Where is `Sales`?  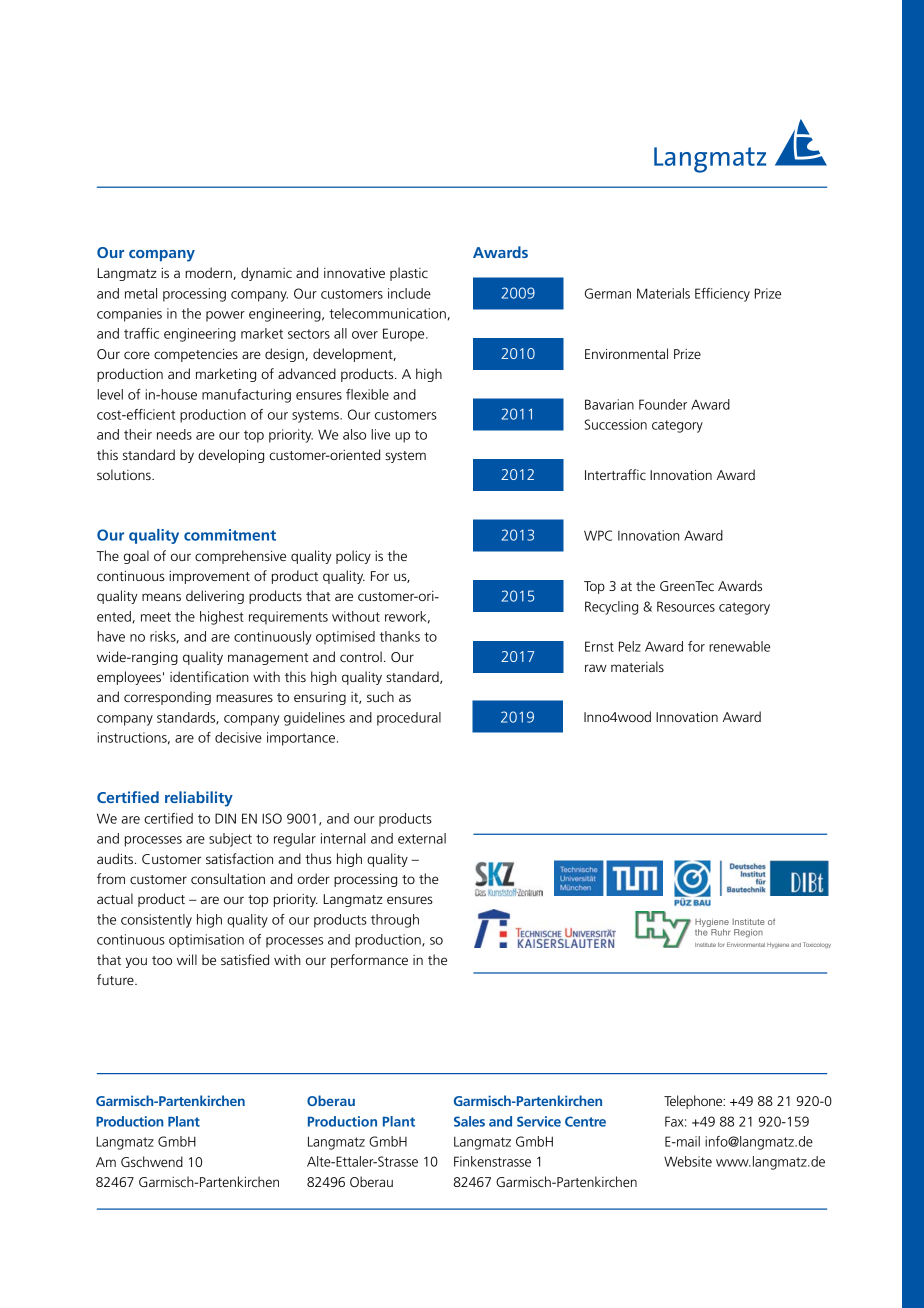
Sales is located at coordinates (469, 1121).
